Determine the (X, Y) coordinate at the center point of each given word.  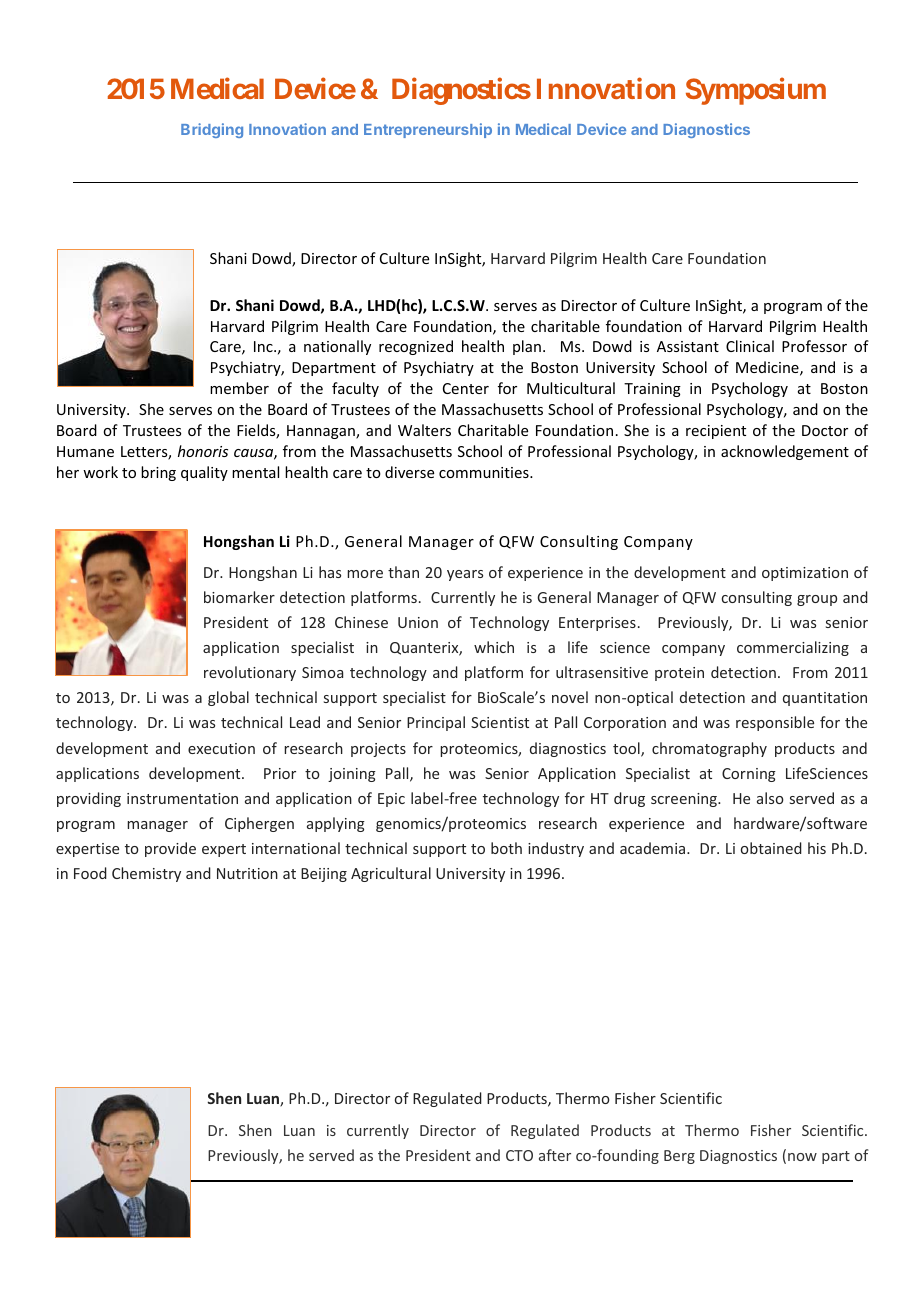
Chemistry (146, 874)
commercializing (793, 648)
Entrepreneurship (428, 130)
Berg (679, 1157)
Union (418, 622)
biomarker (239, 597)
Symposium (756, 91)
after (555, 1155)
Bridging (212, 130)
